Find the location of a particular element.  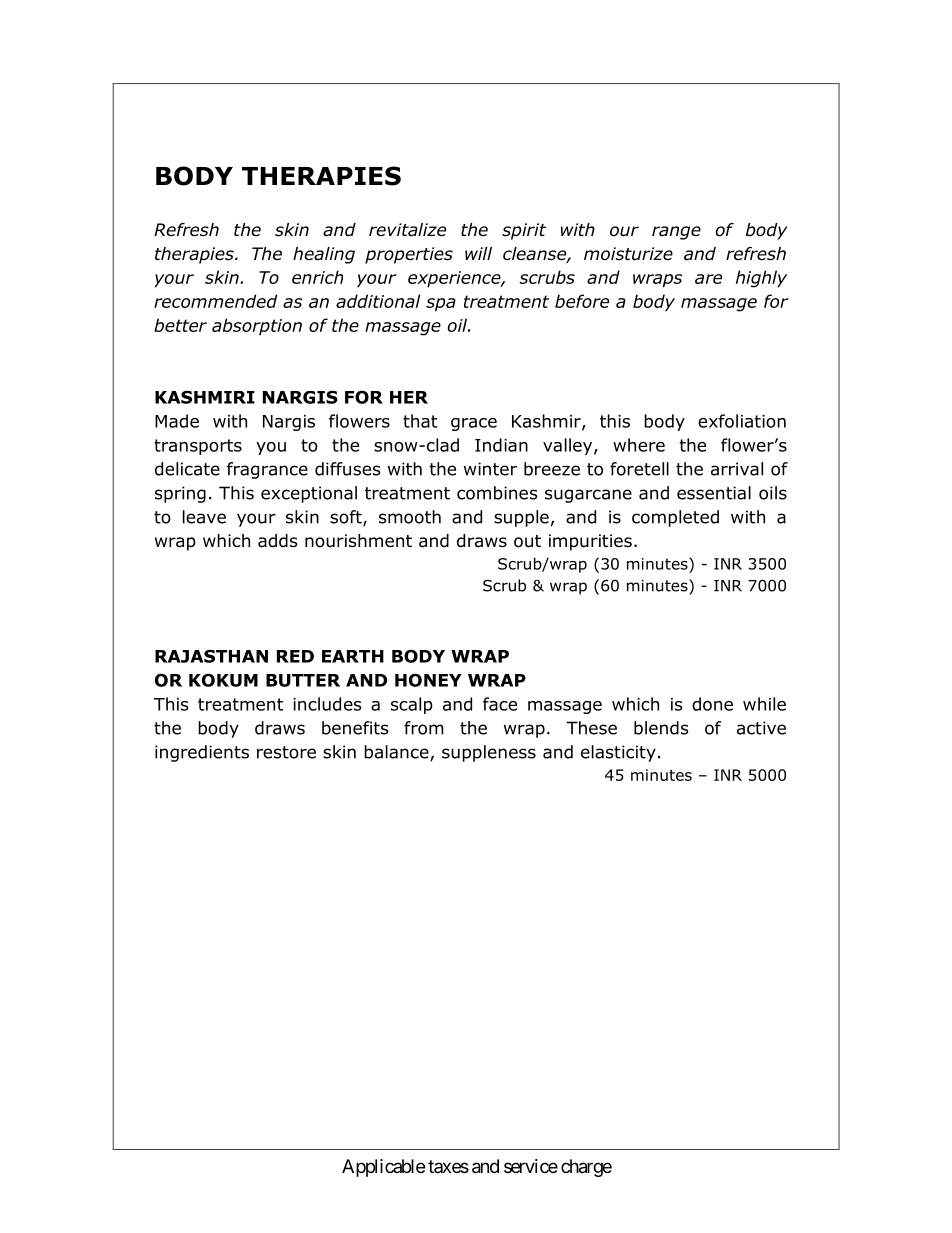

face is located at coordinates (500, 704).
